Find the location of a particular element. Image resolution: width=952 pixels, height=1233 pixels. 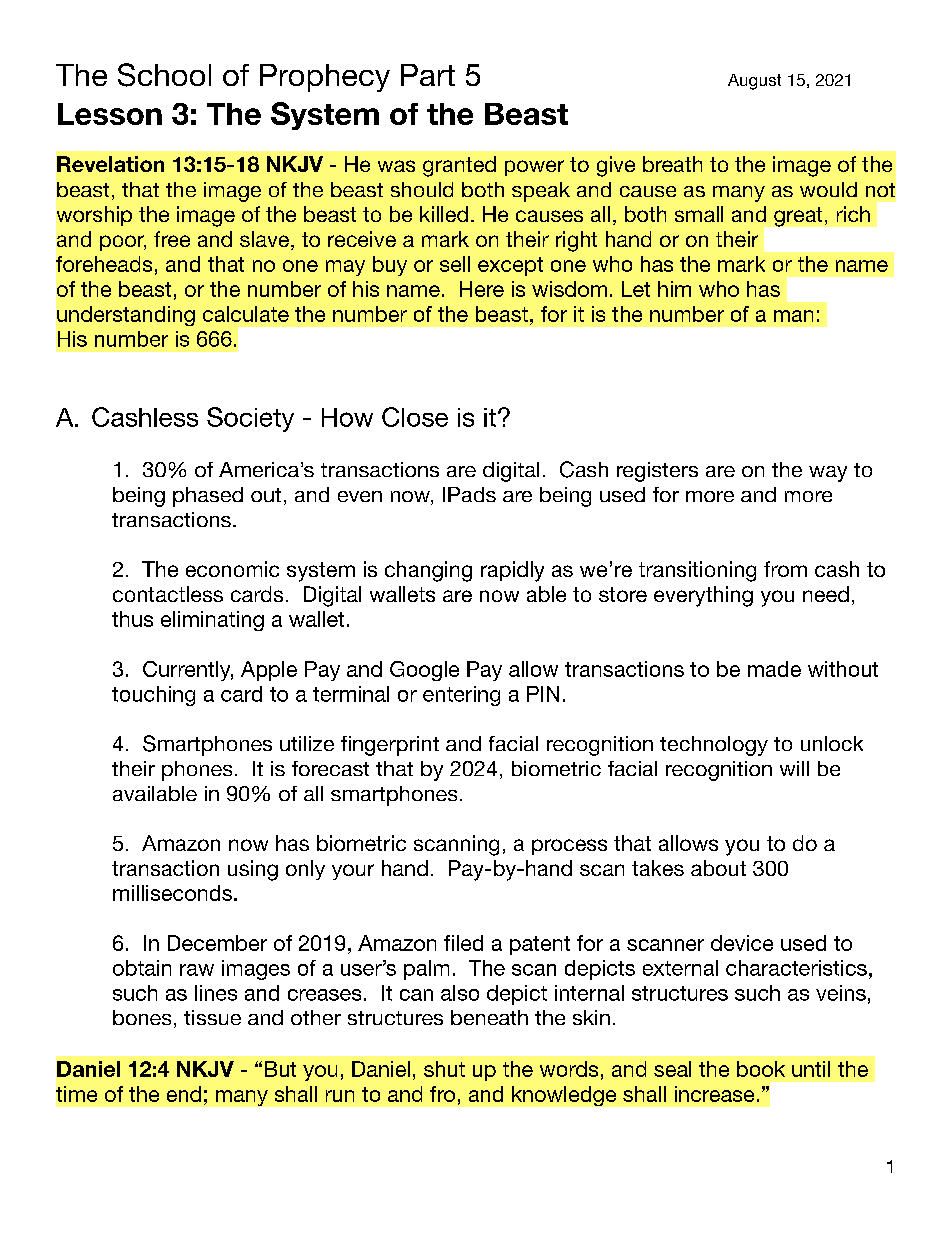

him is located at coordinates (674, 289).
